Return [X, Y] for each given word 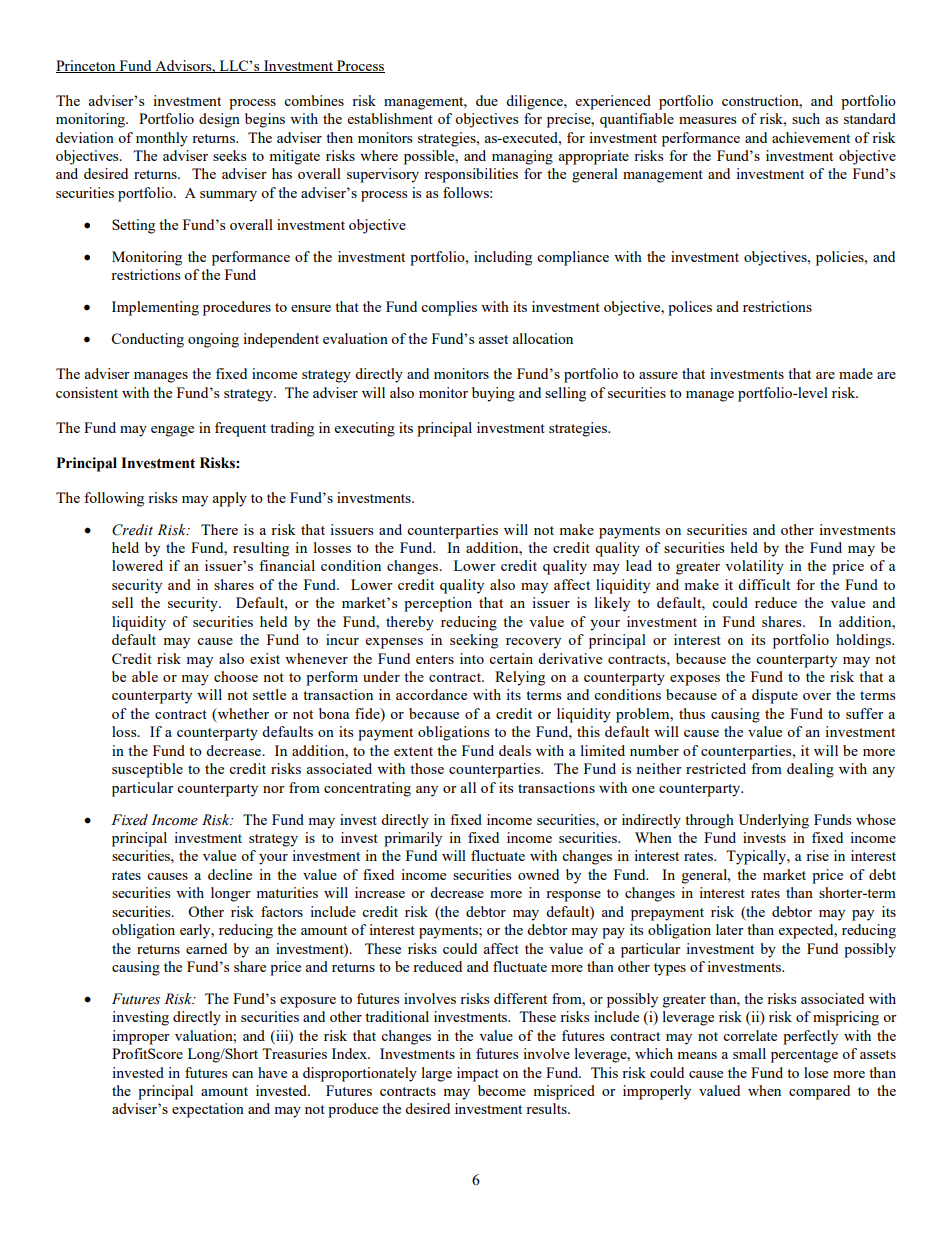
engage [172, 431]
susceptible [147, 770]
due [487, 100]
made [856, 373]
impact [478, 1074]
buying [493, 394]
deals [515, 750]
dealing [810, 770]
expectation [208, 1110]
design [219, 120]
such [806, 118]
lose [816, 1072]
